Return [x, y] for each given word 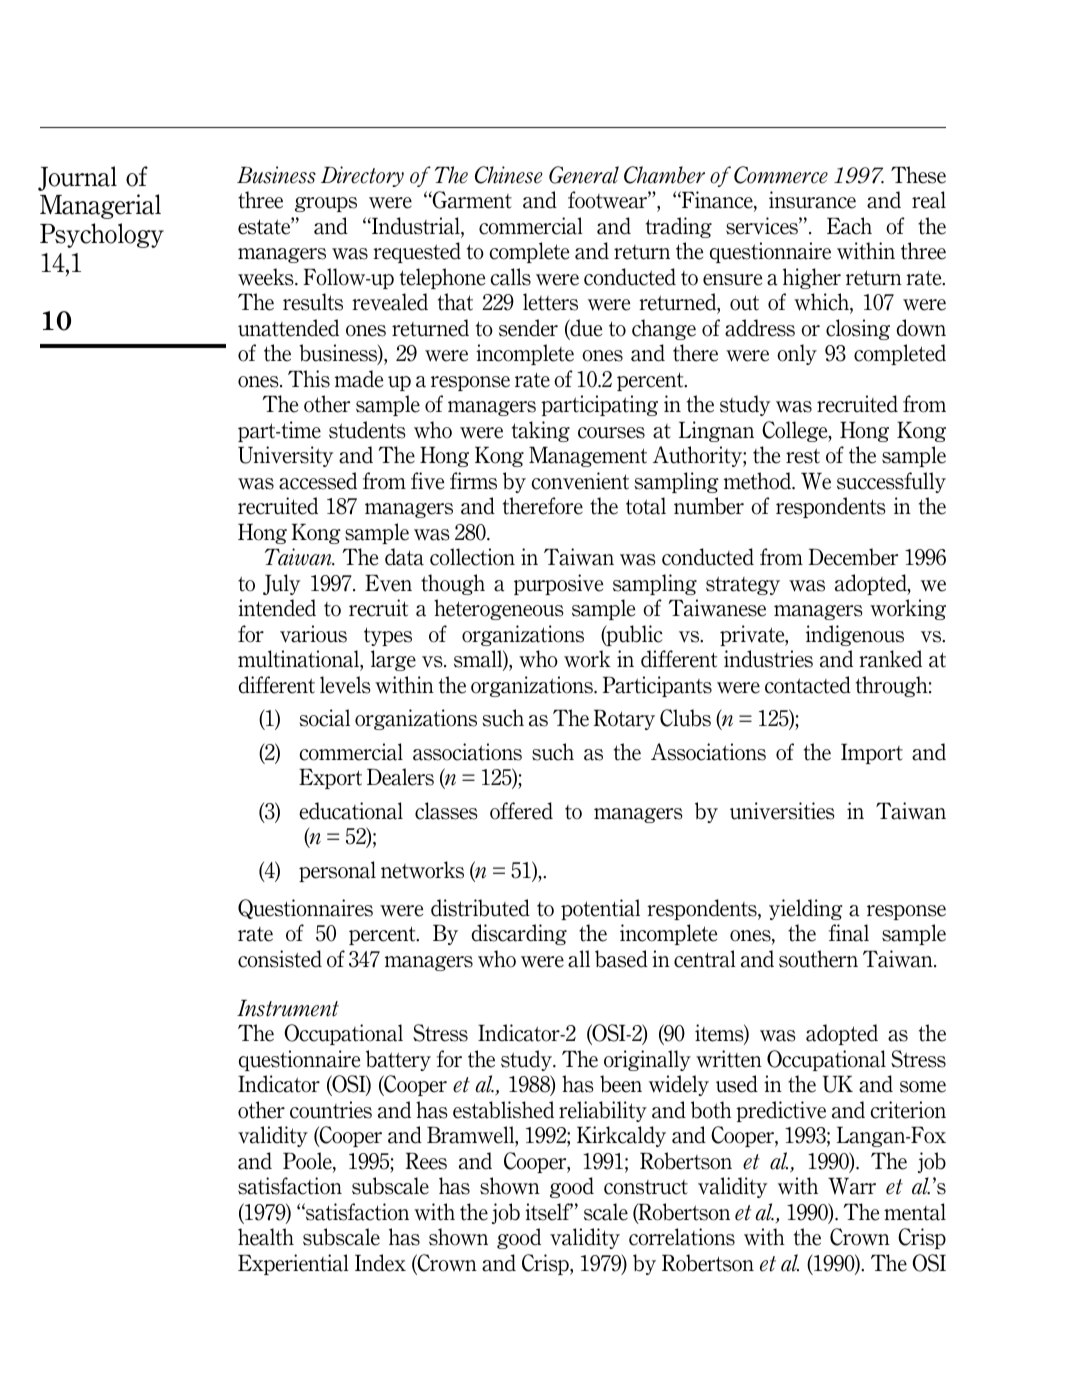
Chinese [508, 175]
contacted [808, 685]
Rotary [624, 720]
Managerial [100, 206]
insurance [812, 200]
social [324, 718]
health [266, 1237]
